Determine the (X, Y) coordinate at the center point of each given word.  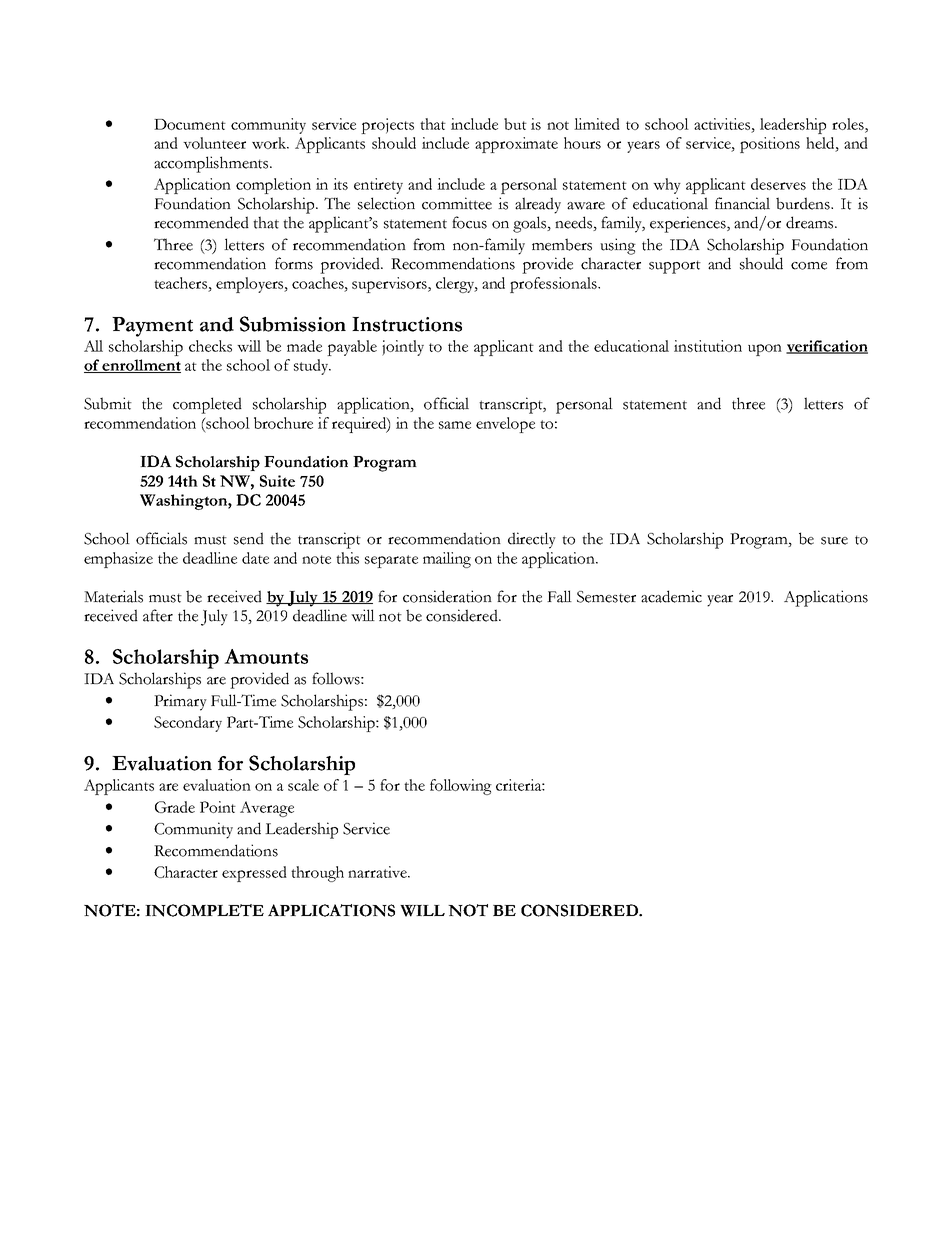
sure (834, 541)
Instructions (407, 324)
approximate (516, 145)
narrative (378, 872)
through (317, 874)
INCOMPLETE (204, 910)
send (249, 538)
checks (210, 346)
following (461, 787)
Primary (180, 702)
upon (765, 350)
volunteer (214, 143)
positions (770, 145)
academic (671, 596)
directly (532, 540)
